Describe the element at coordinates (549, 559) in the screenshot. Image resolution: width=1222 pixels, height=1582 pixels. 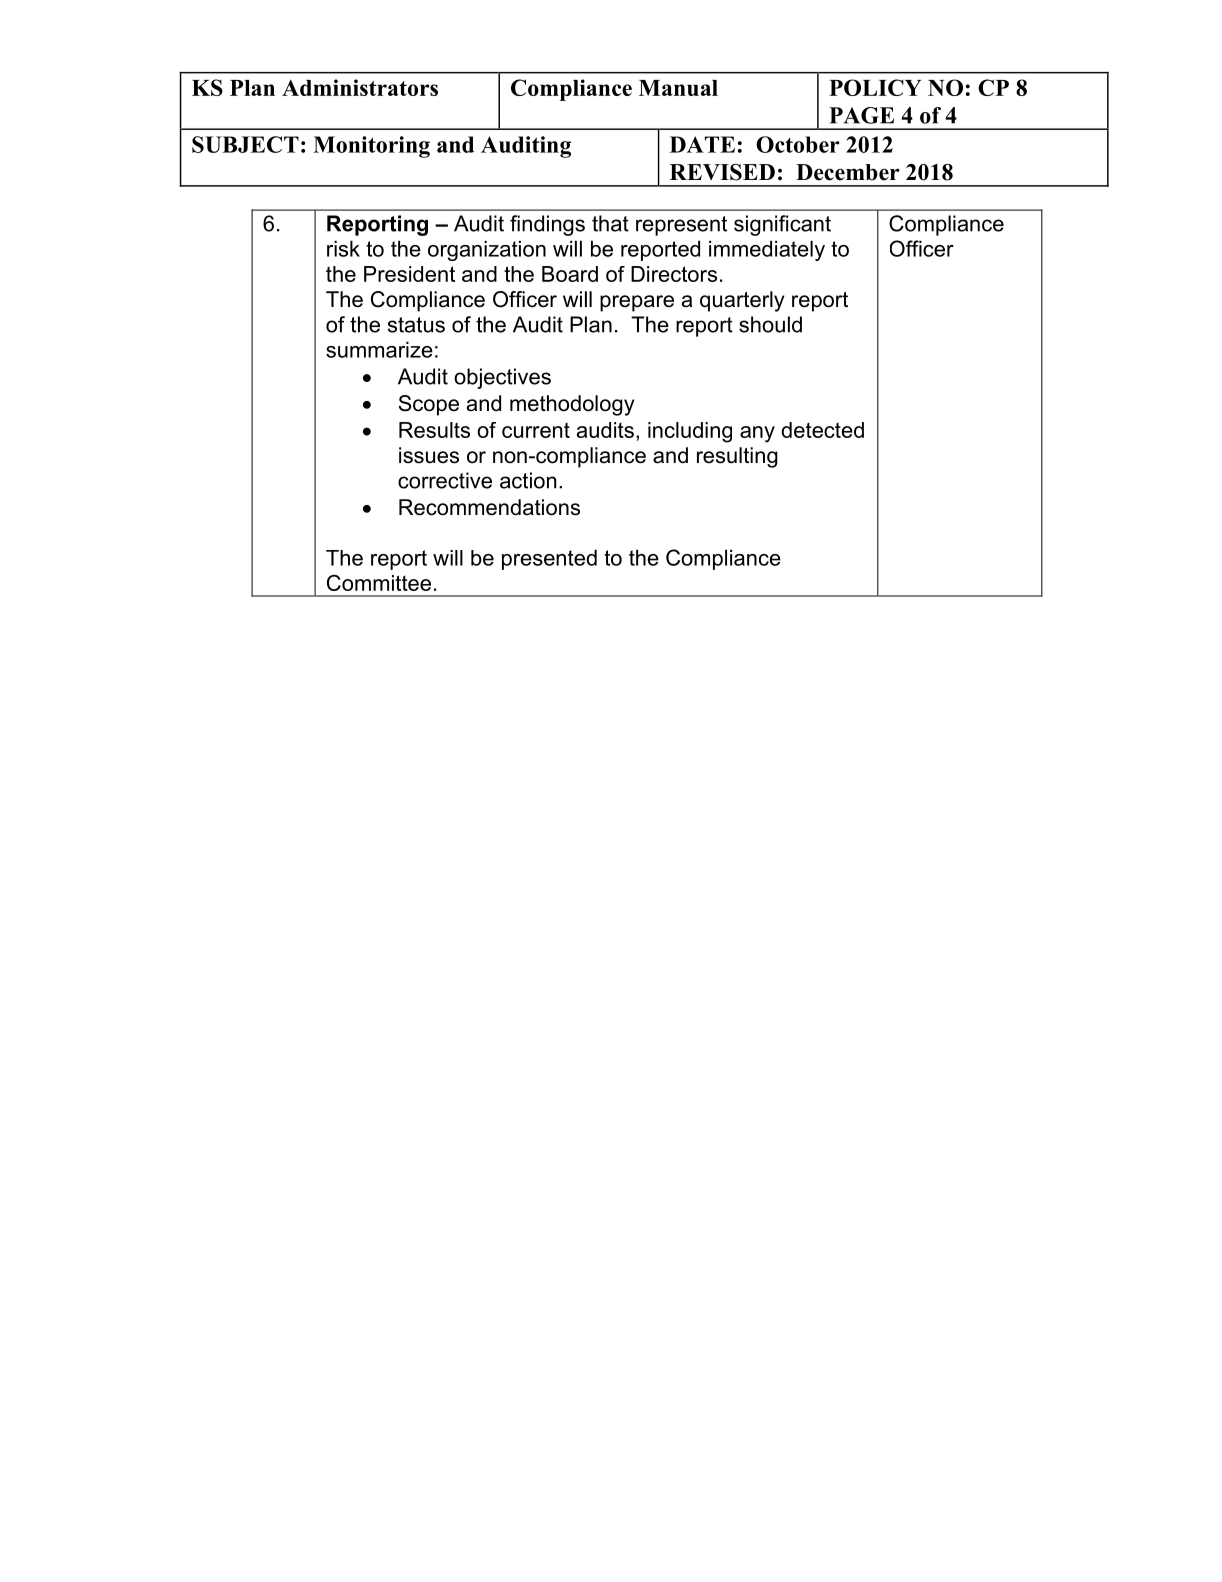
I see `presented` at that location.
